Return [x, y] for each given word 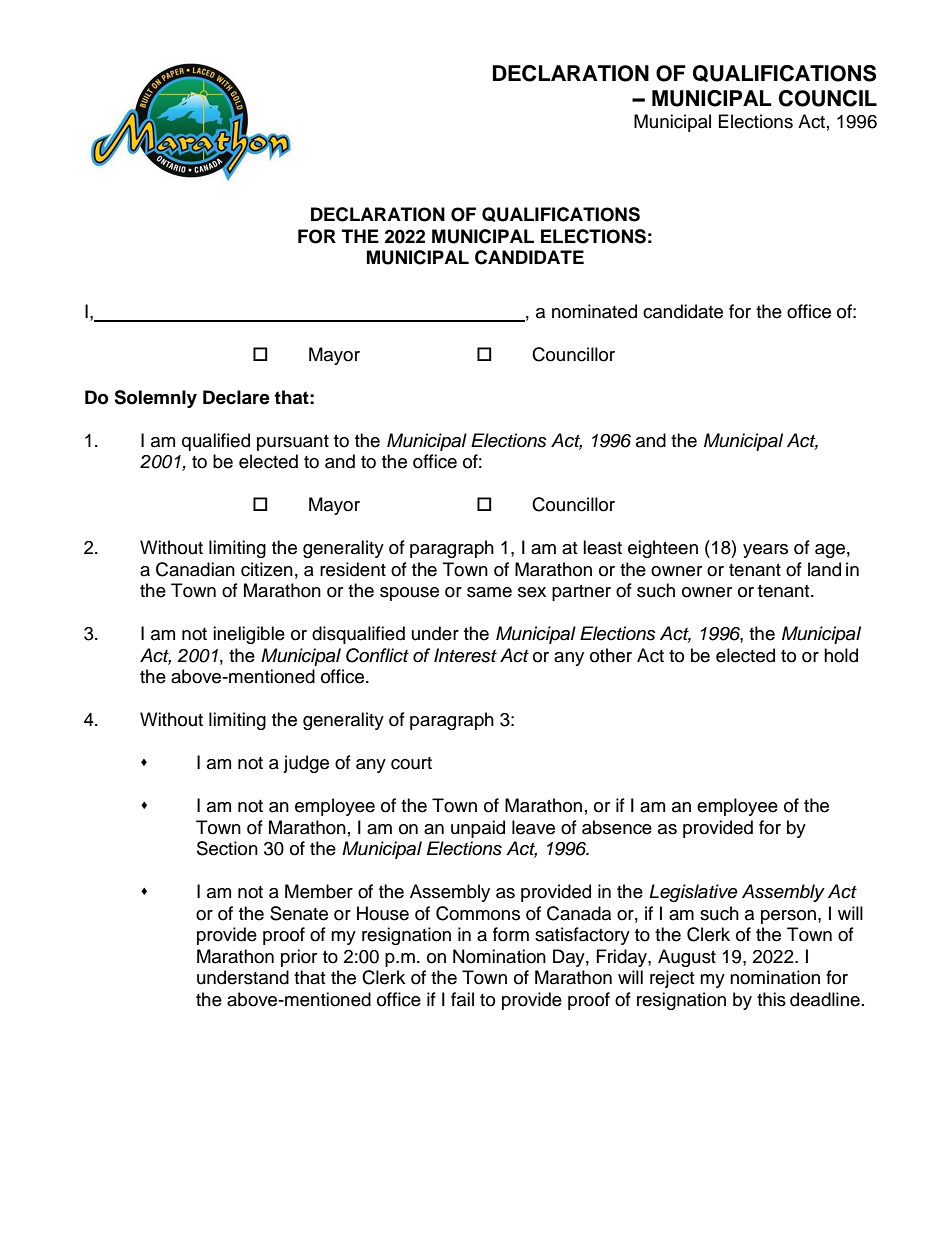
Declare [236, 397]
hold [841, 655]
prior [299, 958]
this [771, 999]
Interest [465, 655]
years [765, 551]
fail [462, 999]
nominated [594, 311]
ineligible [249, 635]
